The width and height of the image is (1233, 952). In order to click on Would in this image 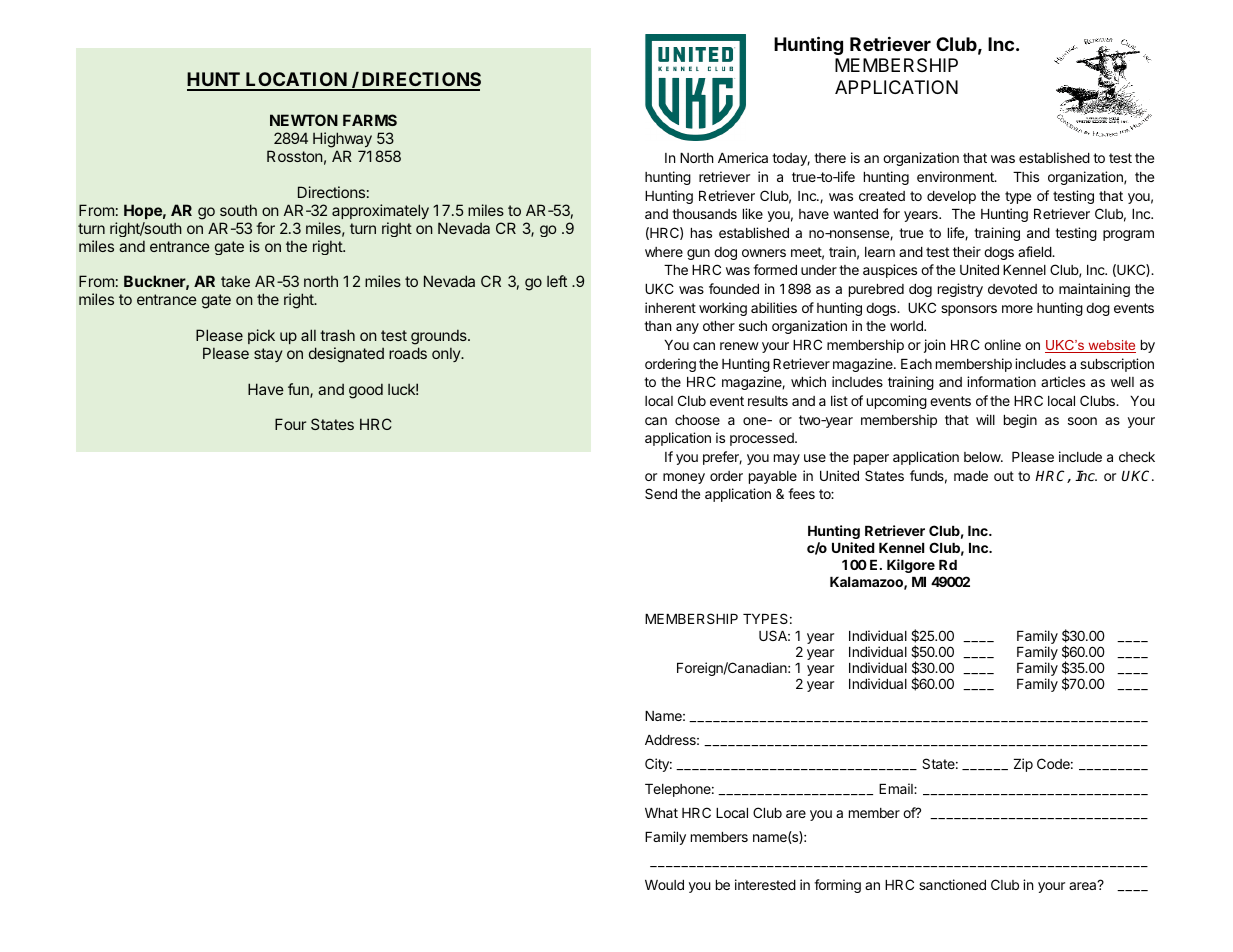, I will do `click(664, 885)`.
